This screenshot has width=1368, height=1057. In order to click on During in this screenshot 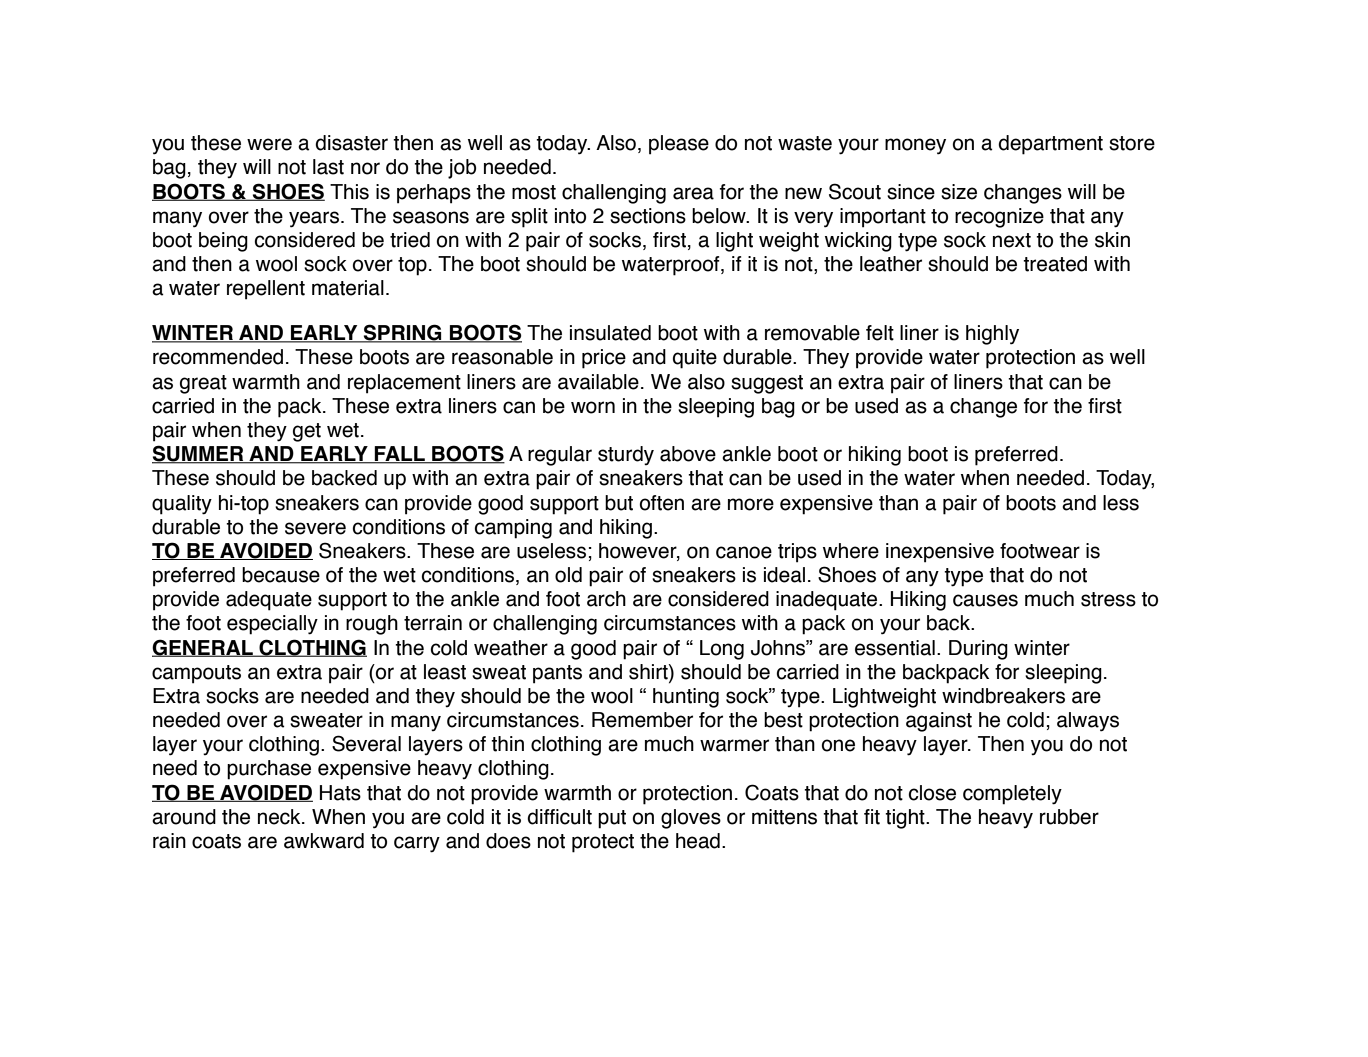, I will do `click(978, 650)`.
